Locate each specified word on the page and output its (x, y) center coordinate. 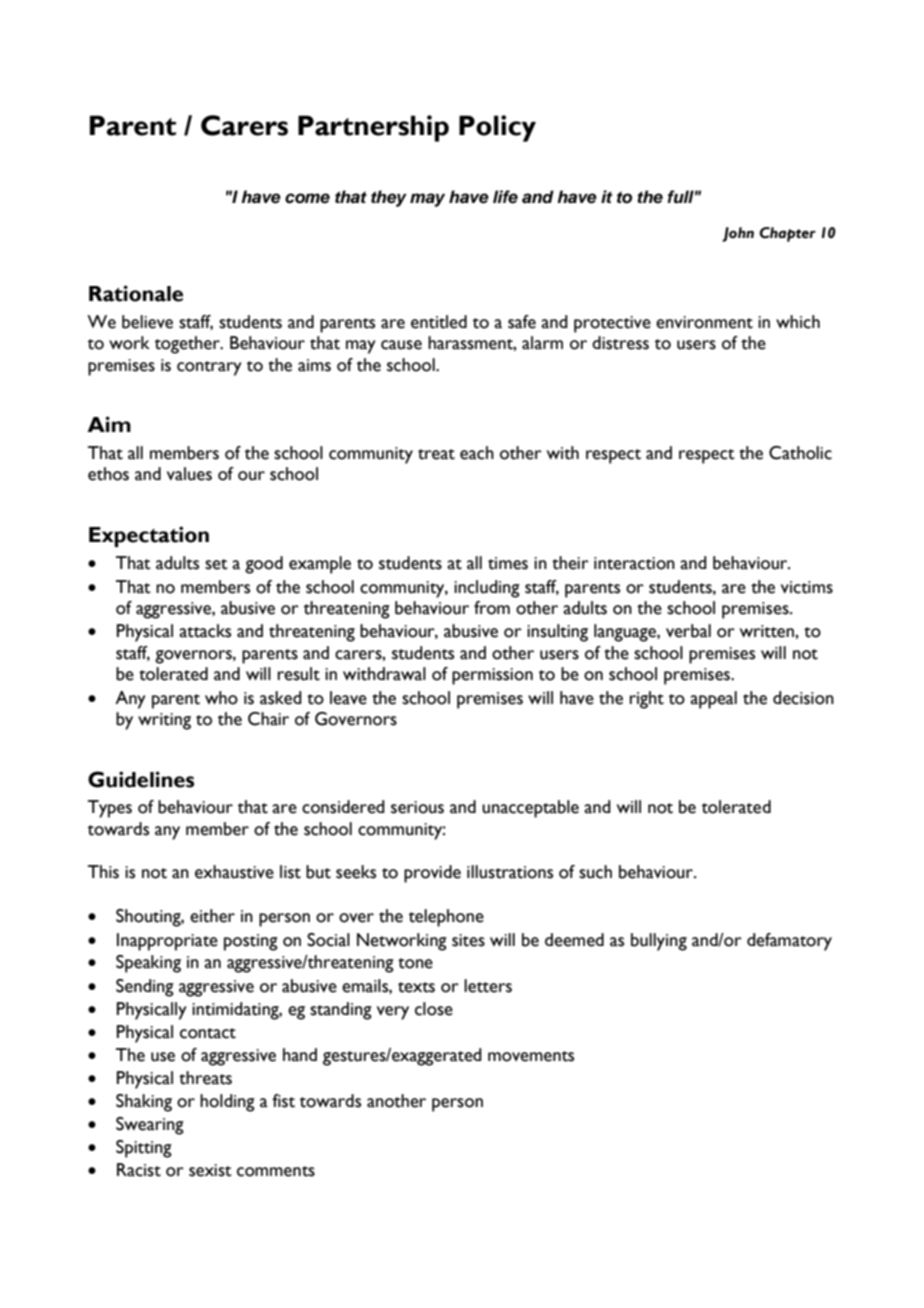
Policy (497, 128)
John (738, 234)
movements (531, 1056)
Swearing (150, 1126)
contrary (209, 368)
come (307, 198)
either (212, 916)
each (477, 453)
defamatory (789, 942)
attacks (205, 631)
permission (492, 676)
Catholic (800, 453)
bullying (659, 942)
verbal (688, 631)
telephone (446, 918)
